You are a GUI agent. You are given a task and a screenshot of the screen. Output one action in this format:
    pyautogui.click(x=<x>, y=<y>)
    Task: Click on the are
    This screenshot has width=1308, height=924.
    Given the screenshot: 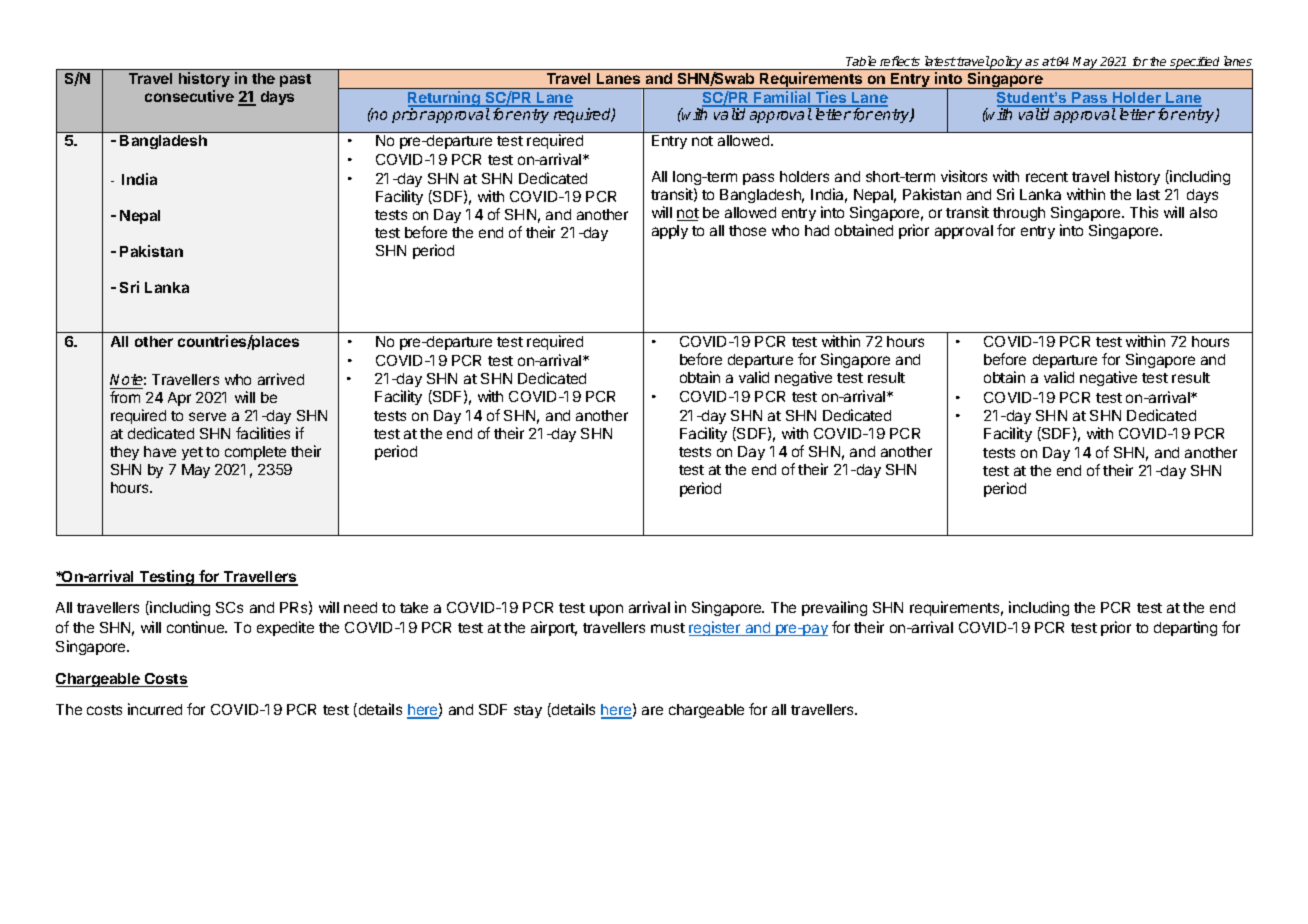 What is the action you would take?
    pyautogui.click(x=652, y=710)
